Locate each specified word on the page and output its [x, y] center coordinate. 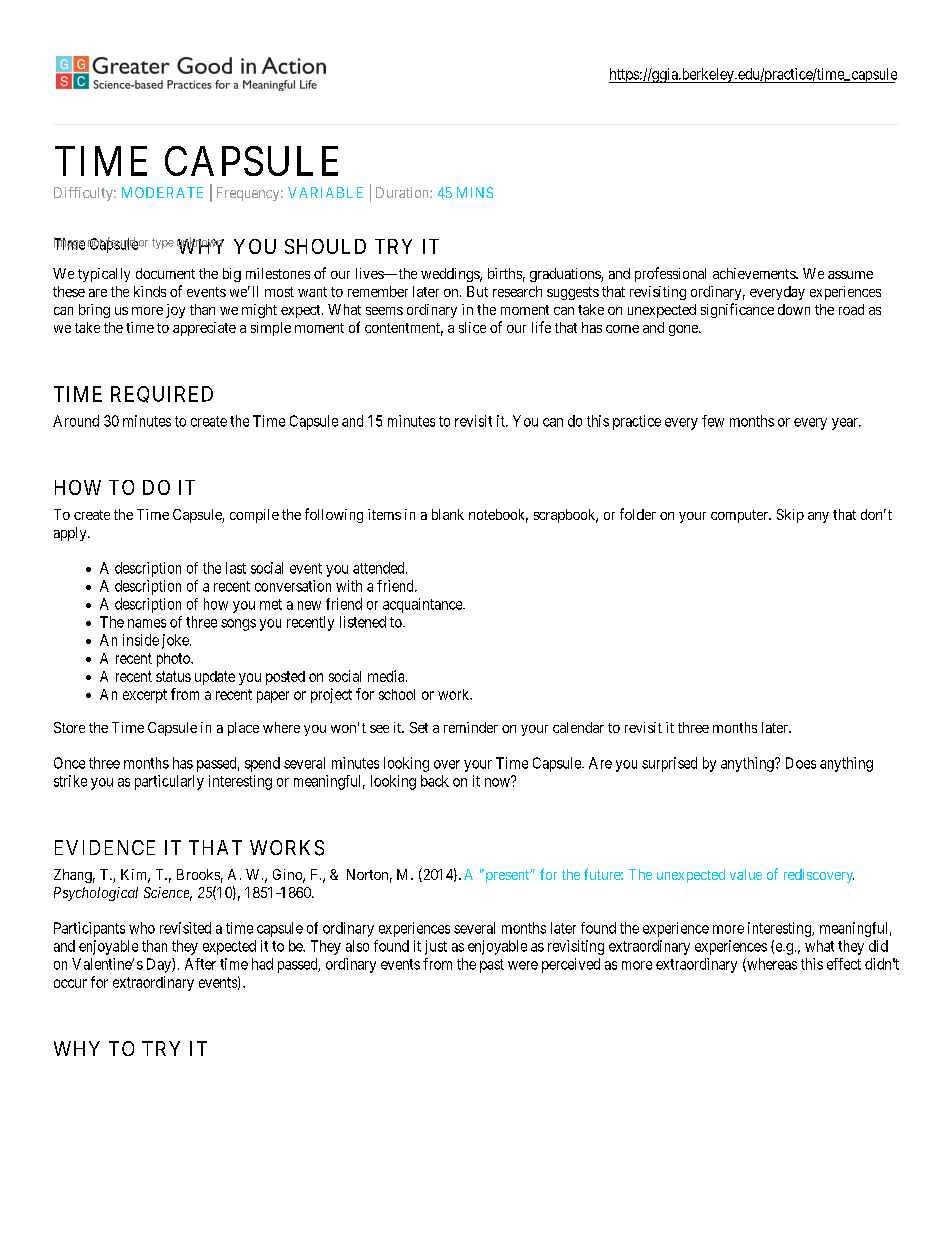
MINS [475, 192]
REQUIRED [162, 394]
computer [741, 516]
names [147, 623]
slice [472, 327]
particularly [169, 782]
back [435, 781]
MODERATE [162, 192]
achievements [755, 273]
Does [801, 763]
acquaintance [423, 605]
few [713, 421]
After [200, 964]
